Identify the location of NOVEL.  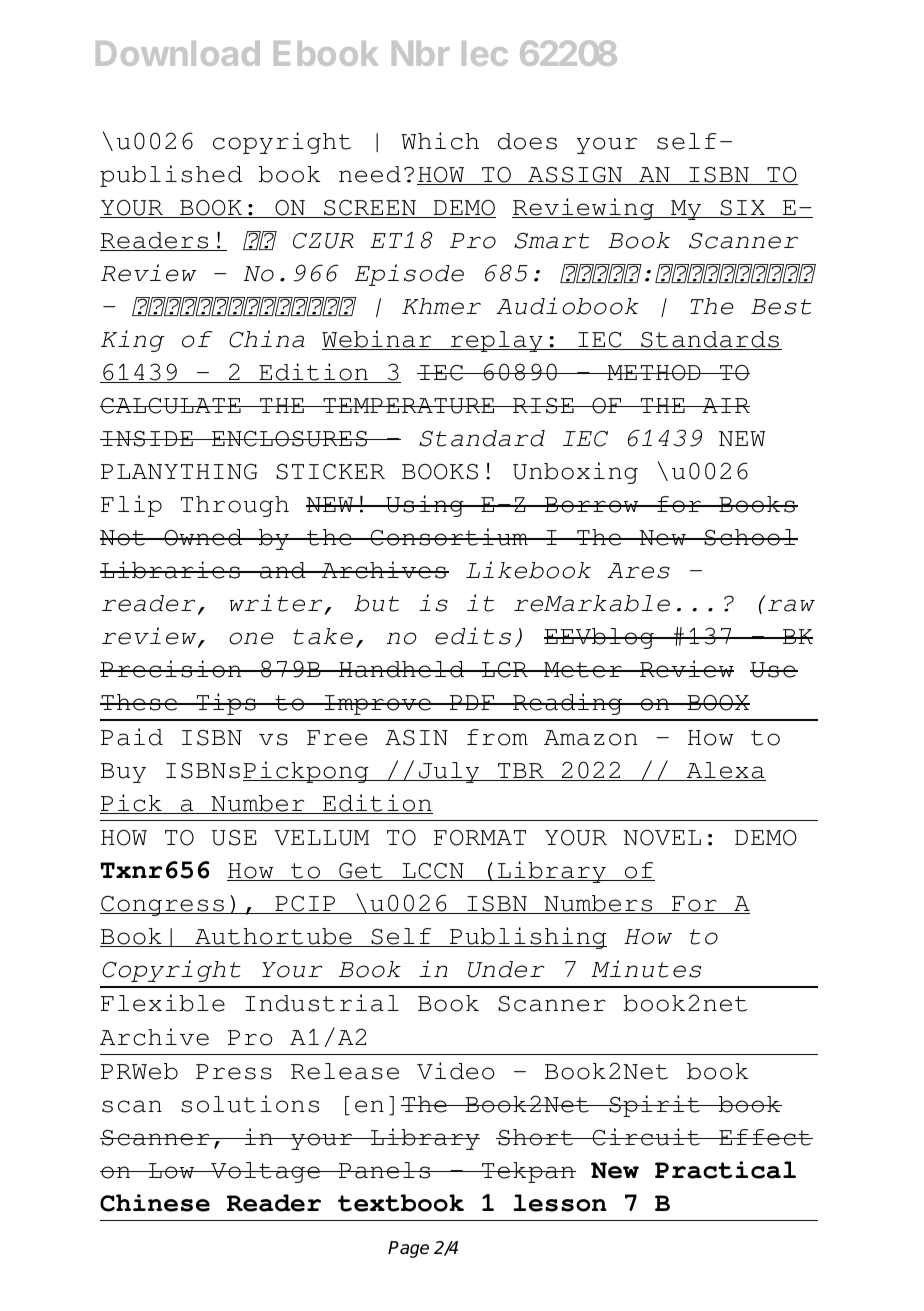
(662, 838).
